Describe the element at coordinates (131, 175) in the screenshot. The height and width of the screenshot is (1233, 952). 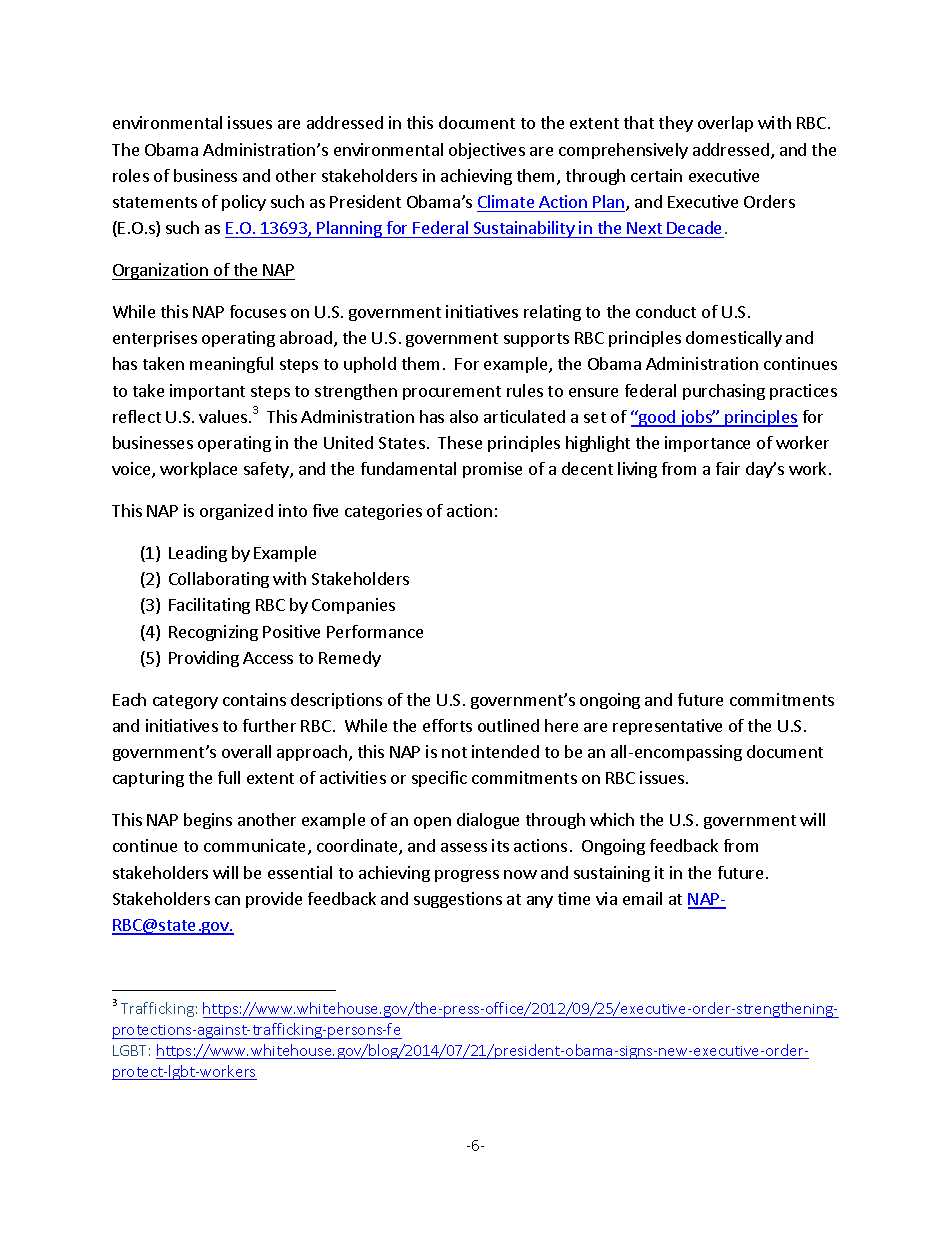
I see `roles` at that location.
